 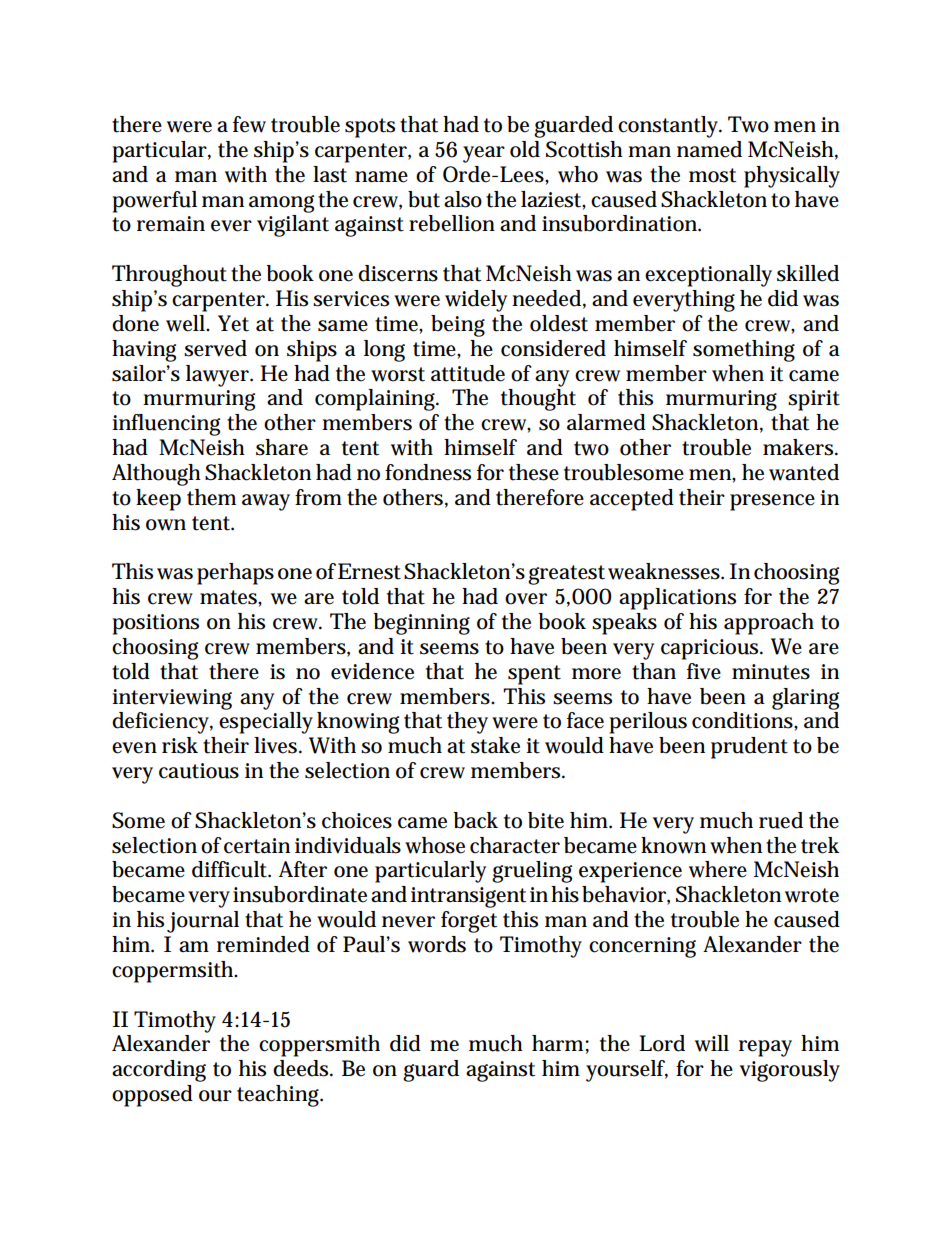 What do you see at coordinates (712, 175) in the page?
I see `most` at bounding box center [712, 175].
